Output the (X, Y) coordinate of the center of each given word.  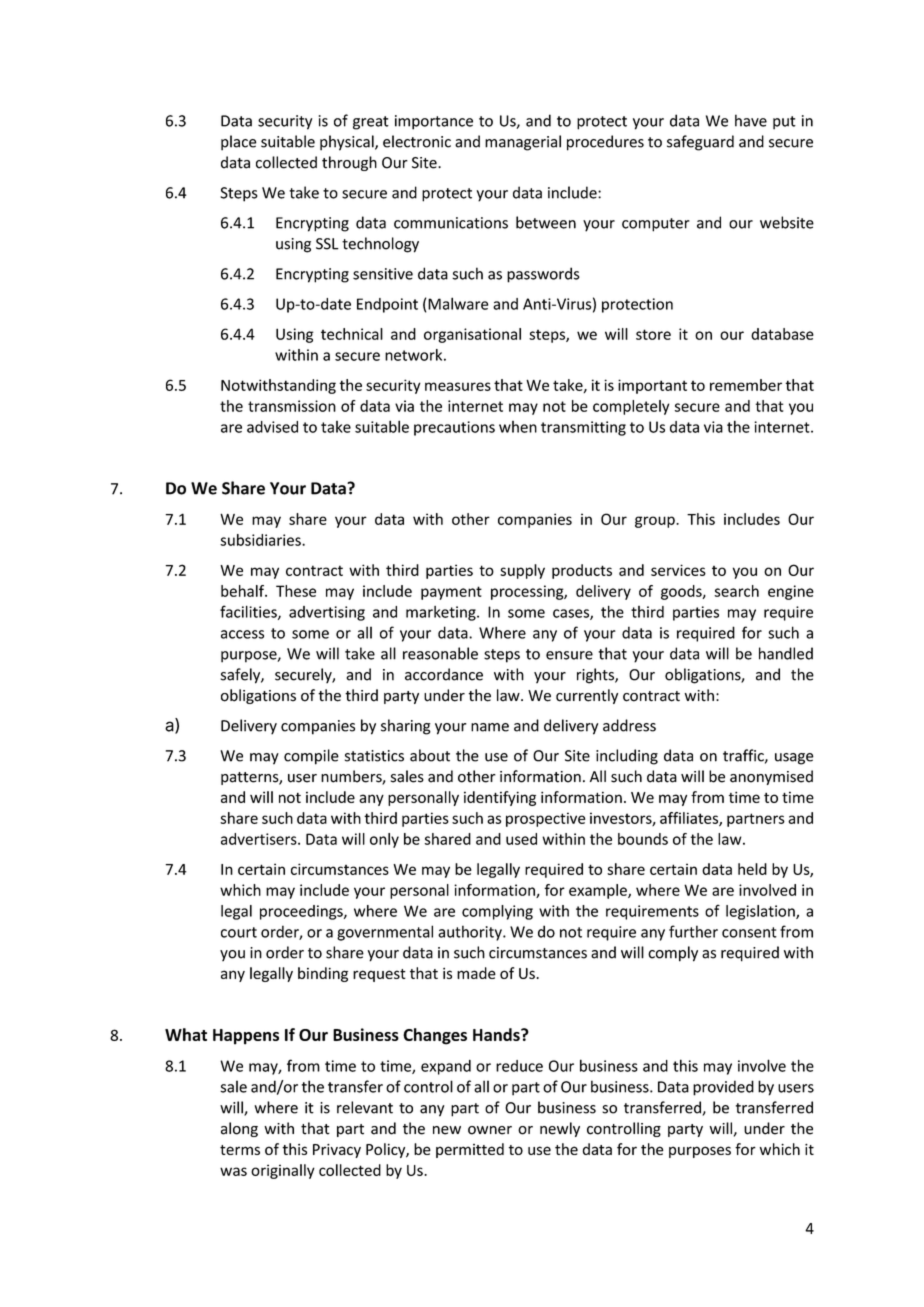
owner (490, 1130)
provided (723, 1088)
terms (240, 1150)
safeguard (700, 143)
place (239, 143)
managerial (523, 143)
